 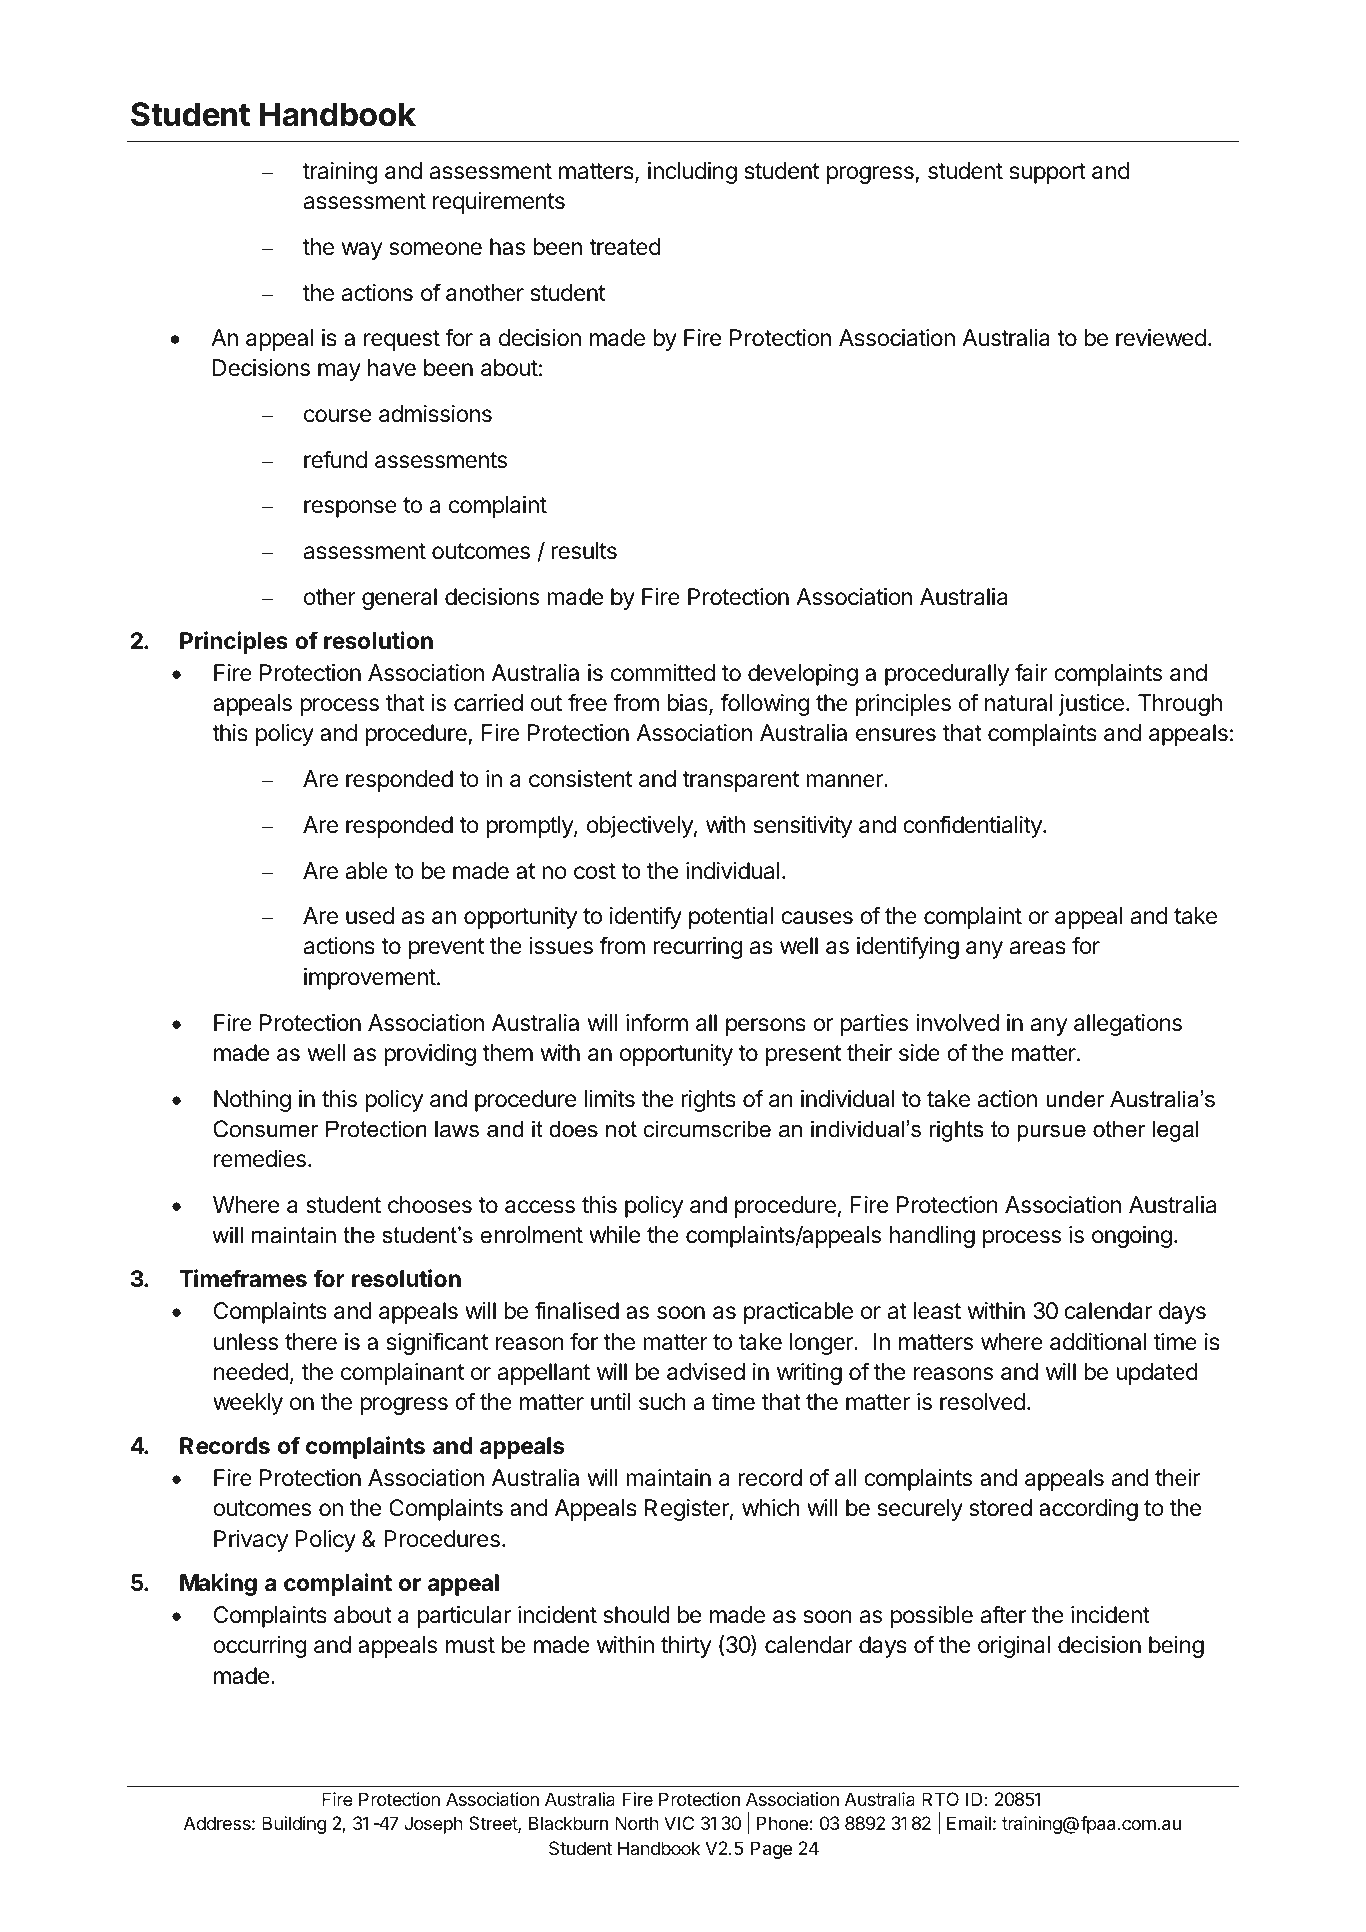 What do you see at coordinates (969, 1823) in the page?
I see `Email` at bounding box center [969, 1823].
